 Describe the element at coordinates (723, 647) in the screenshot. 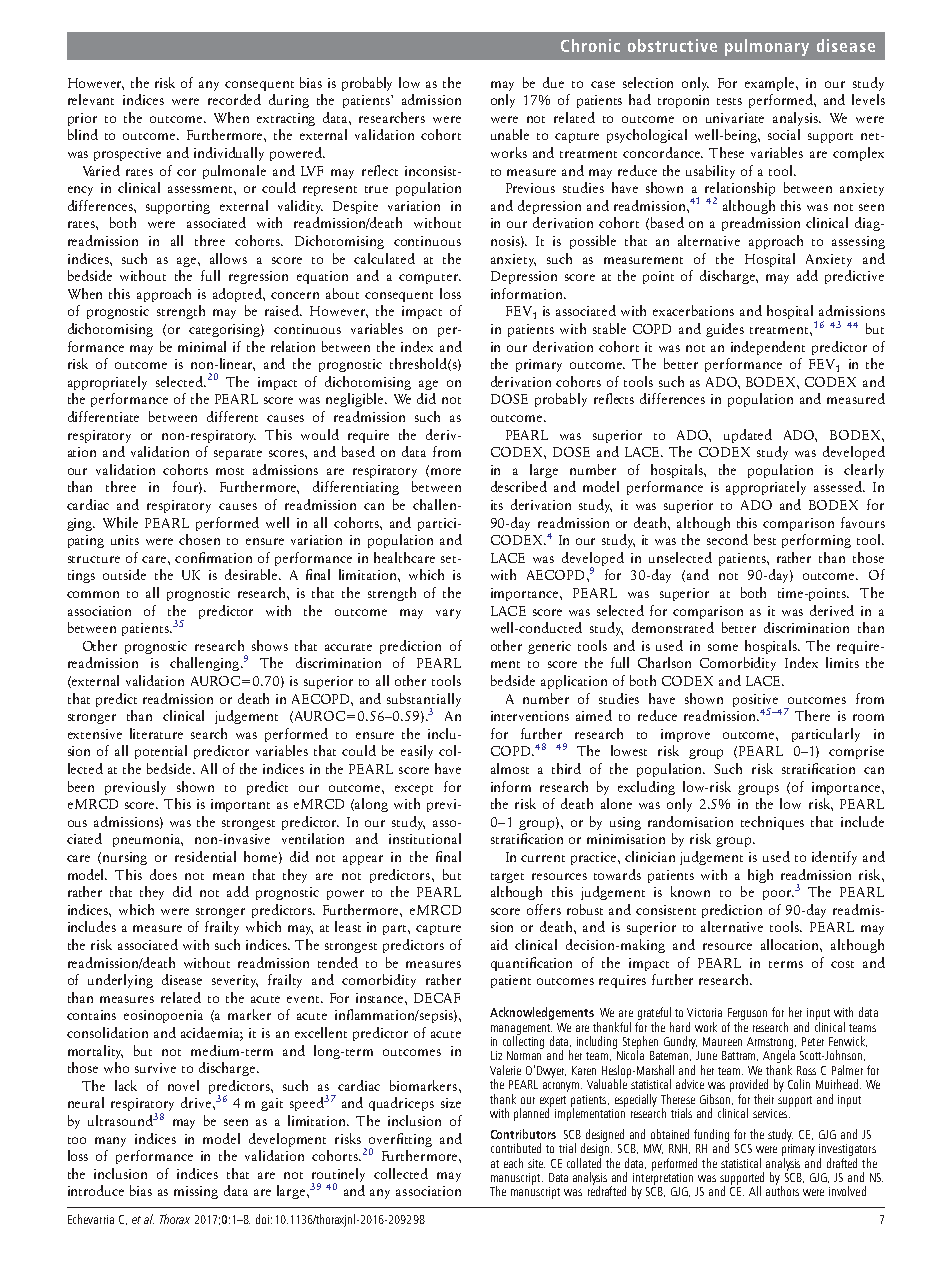

I see `some` at that location.
